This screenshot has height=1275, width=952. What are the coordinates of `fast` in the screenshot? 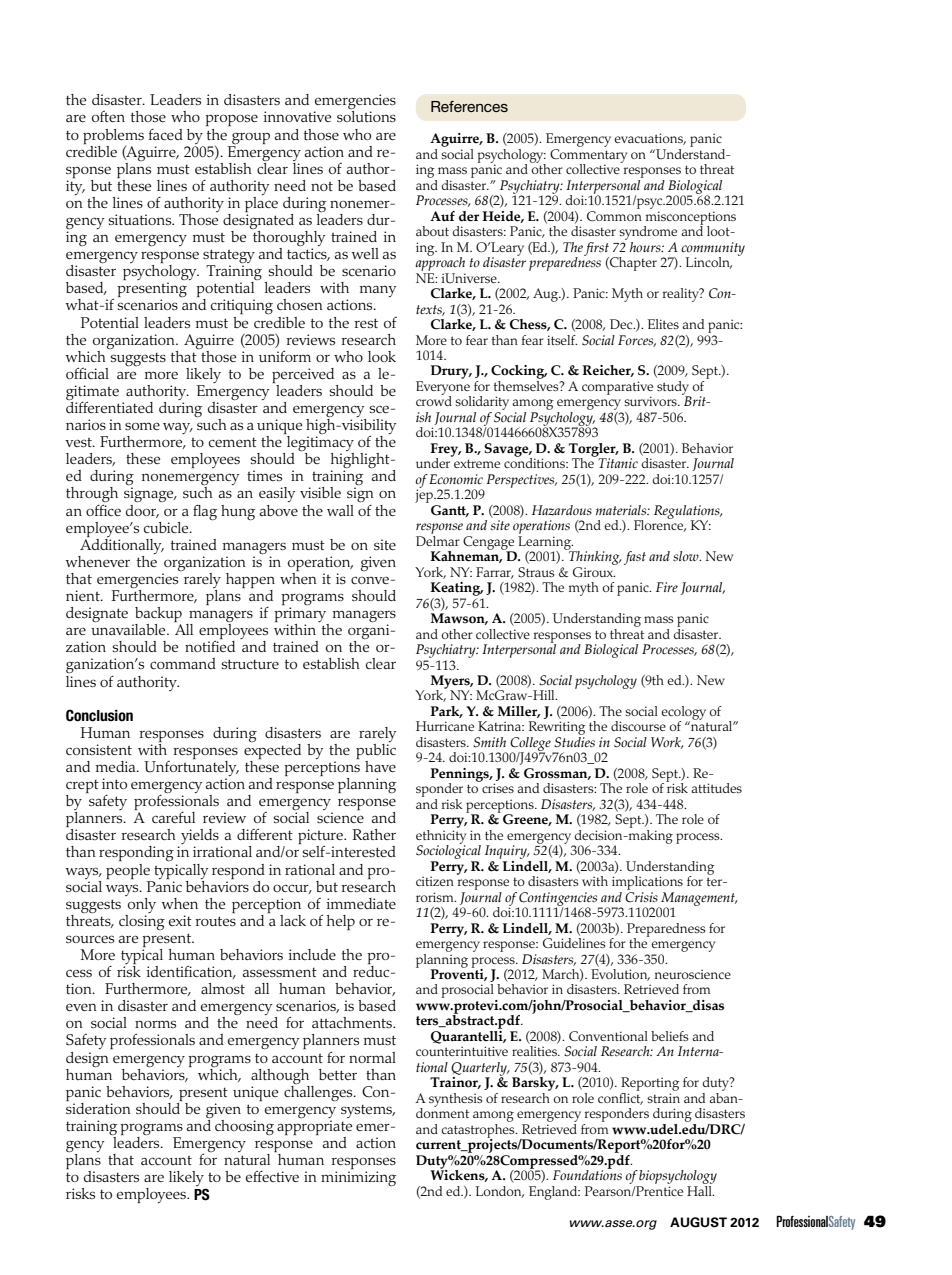 It's located at (635, 558).
